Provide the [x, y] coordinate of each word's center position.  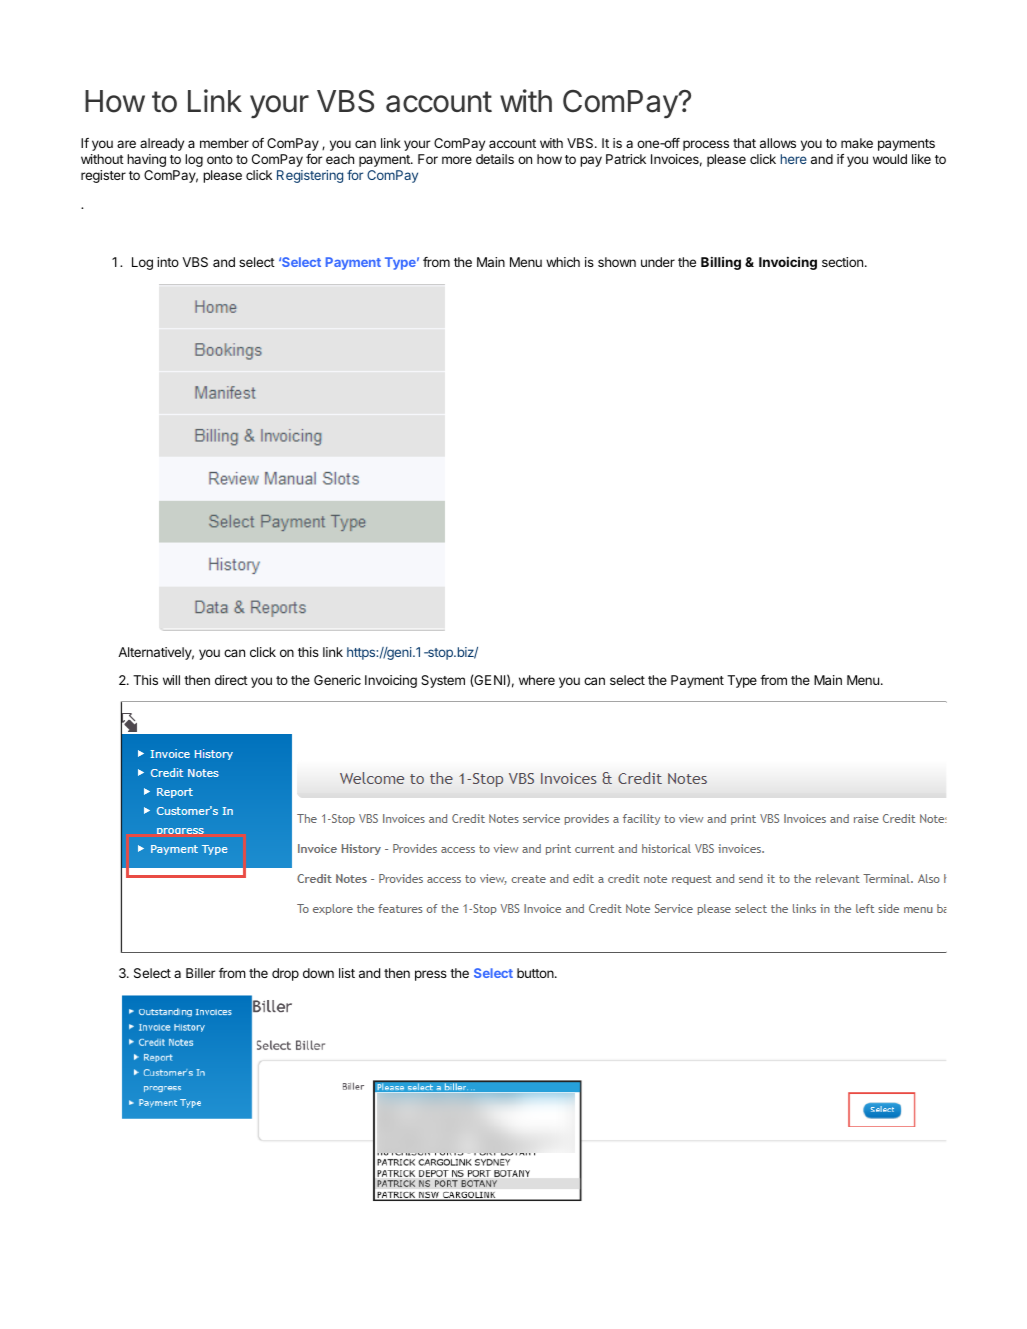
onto [220, 159]
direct [231, 680]
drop [285, 974]
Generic [337, 680]
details [495, 159]
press [431, 975]
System [443, 681]
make [857, 143]
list [347, 973]
